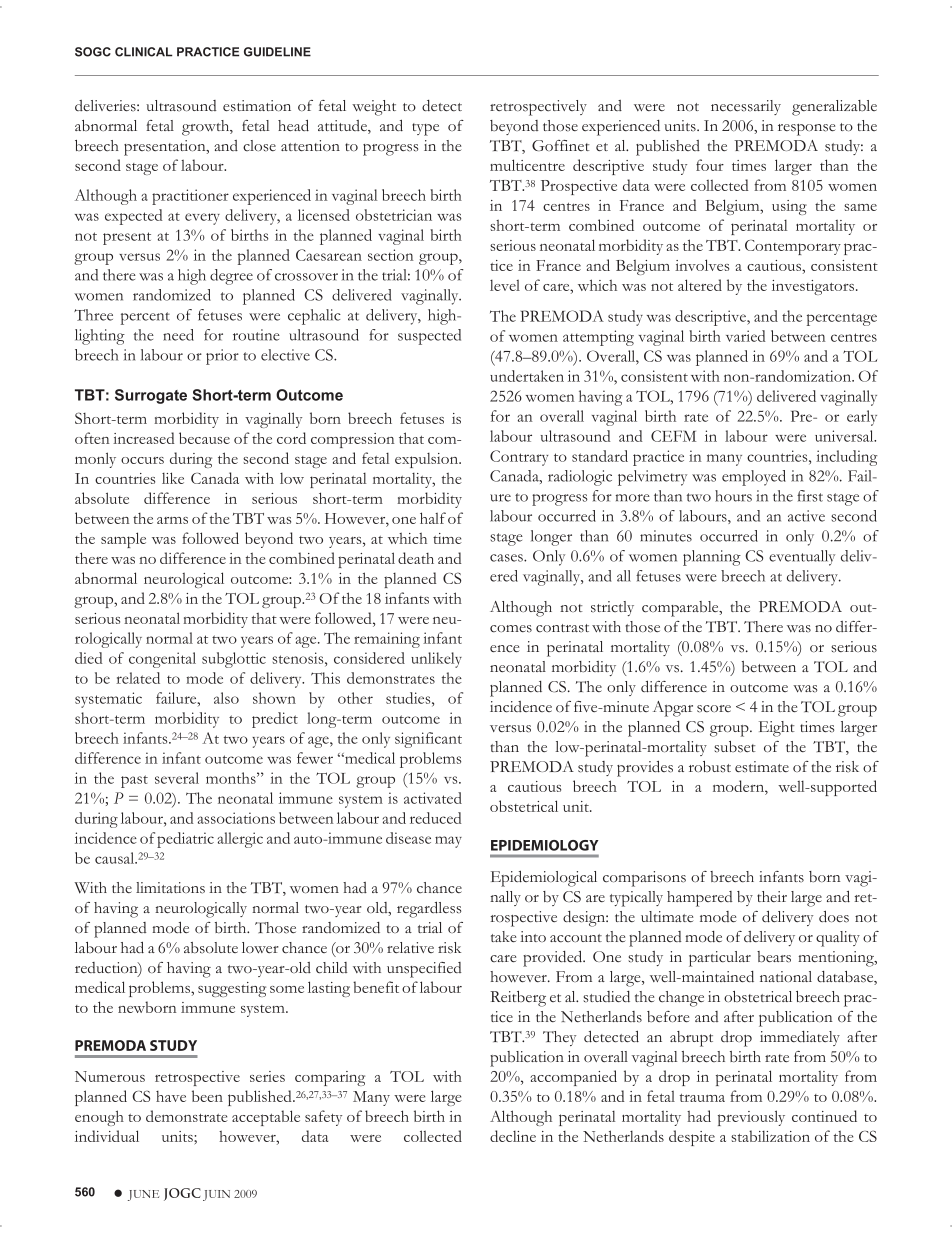 The height and width of the screenshot is (1233, 952). What do you see at coordinates (519, 458) in the screenshot?
I see `Contrary` at bounding box center [519, 458].
